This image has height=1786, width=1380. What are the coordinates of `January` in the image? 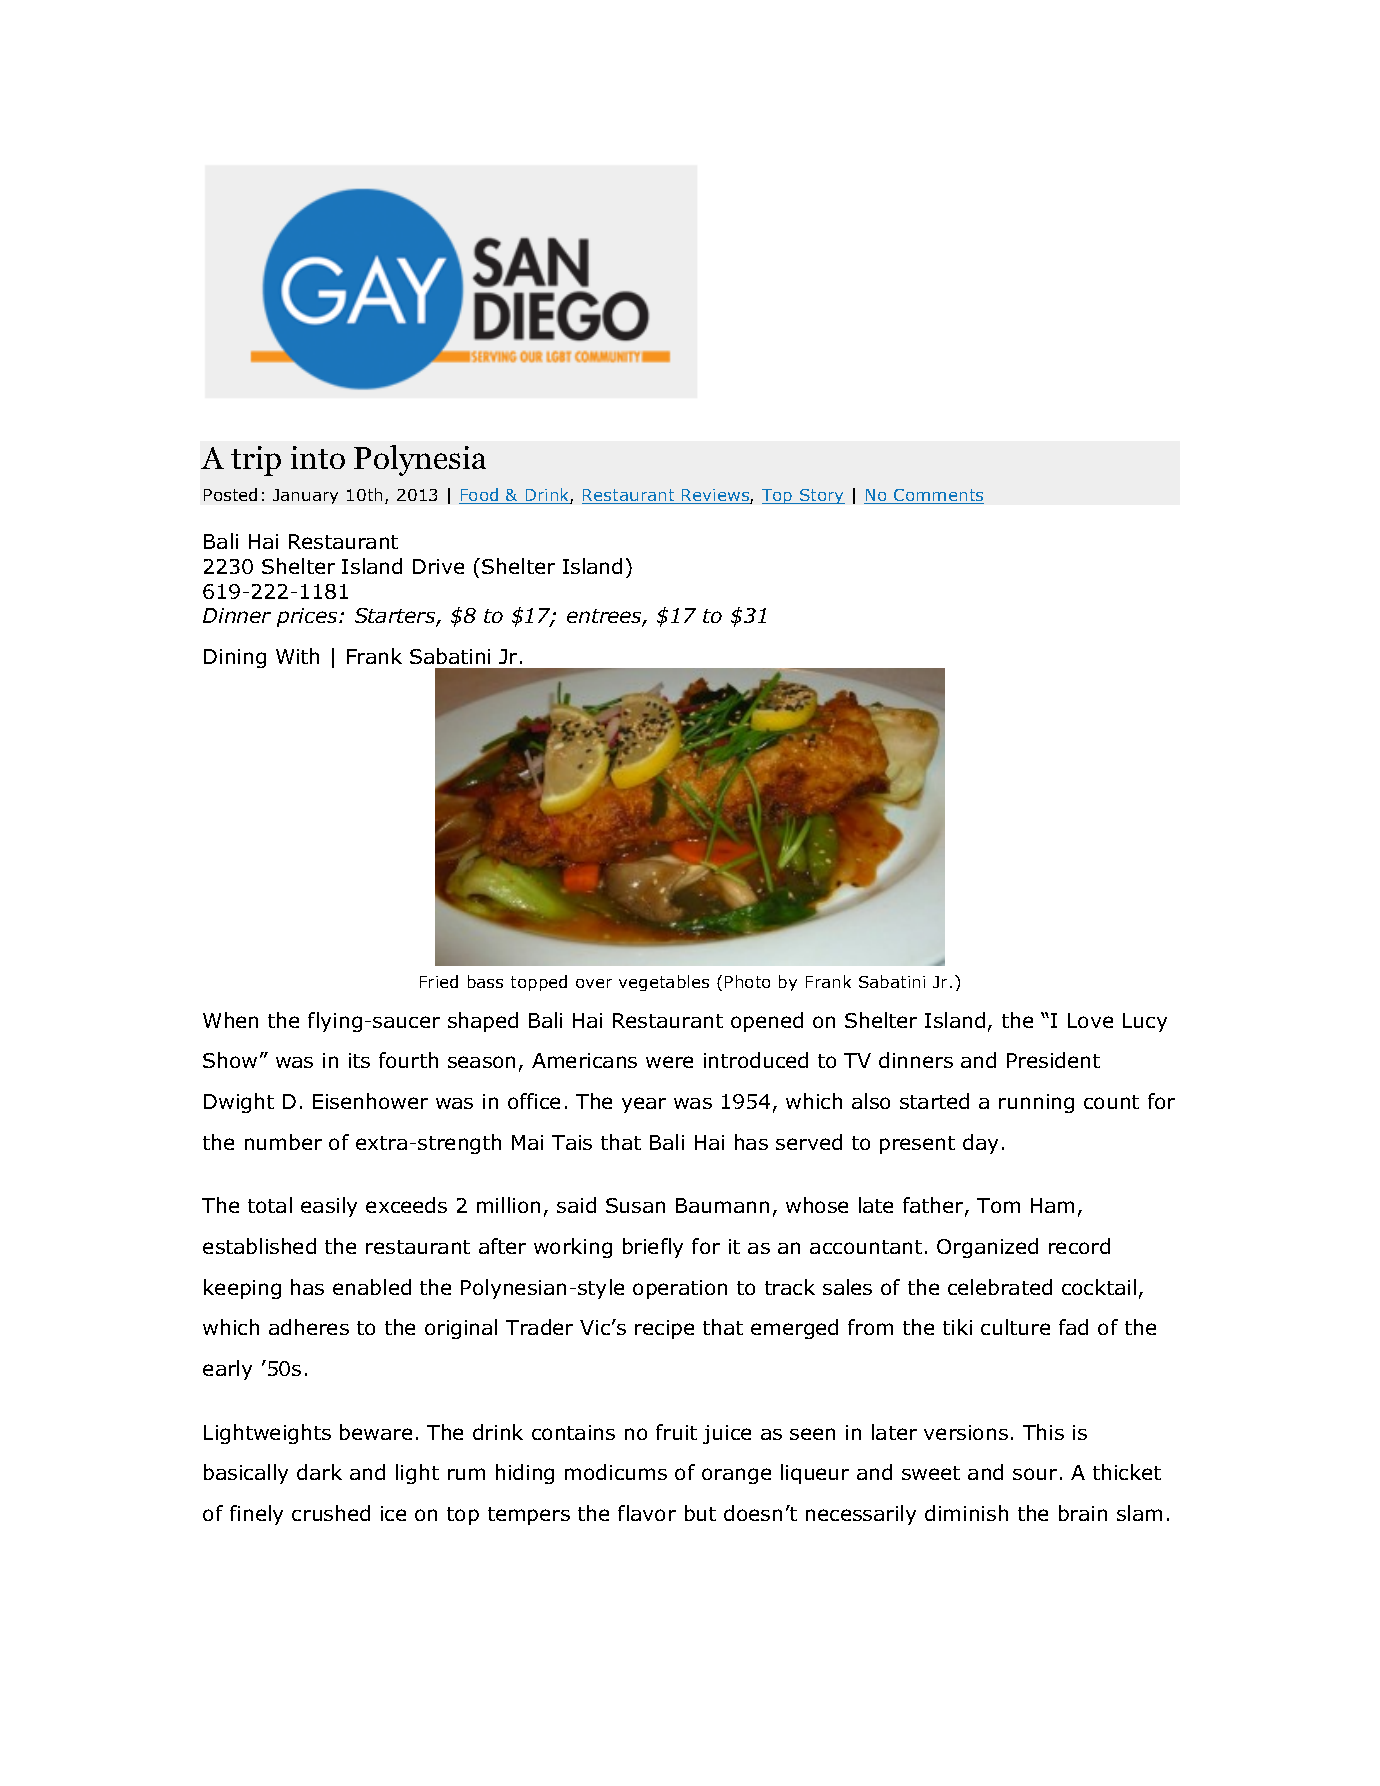 It's located at (305, 496).
